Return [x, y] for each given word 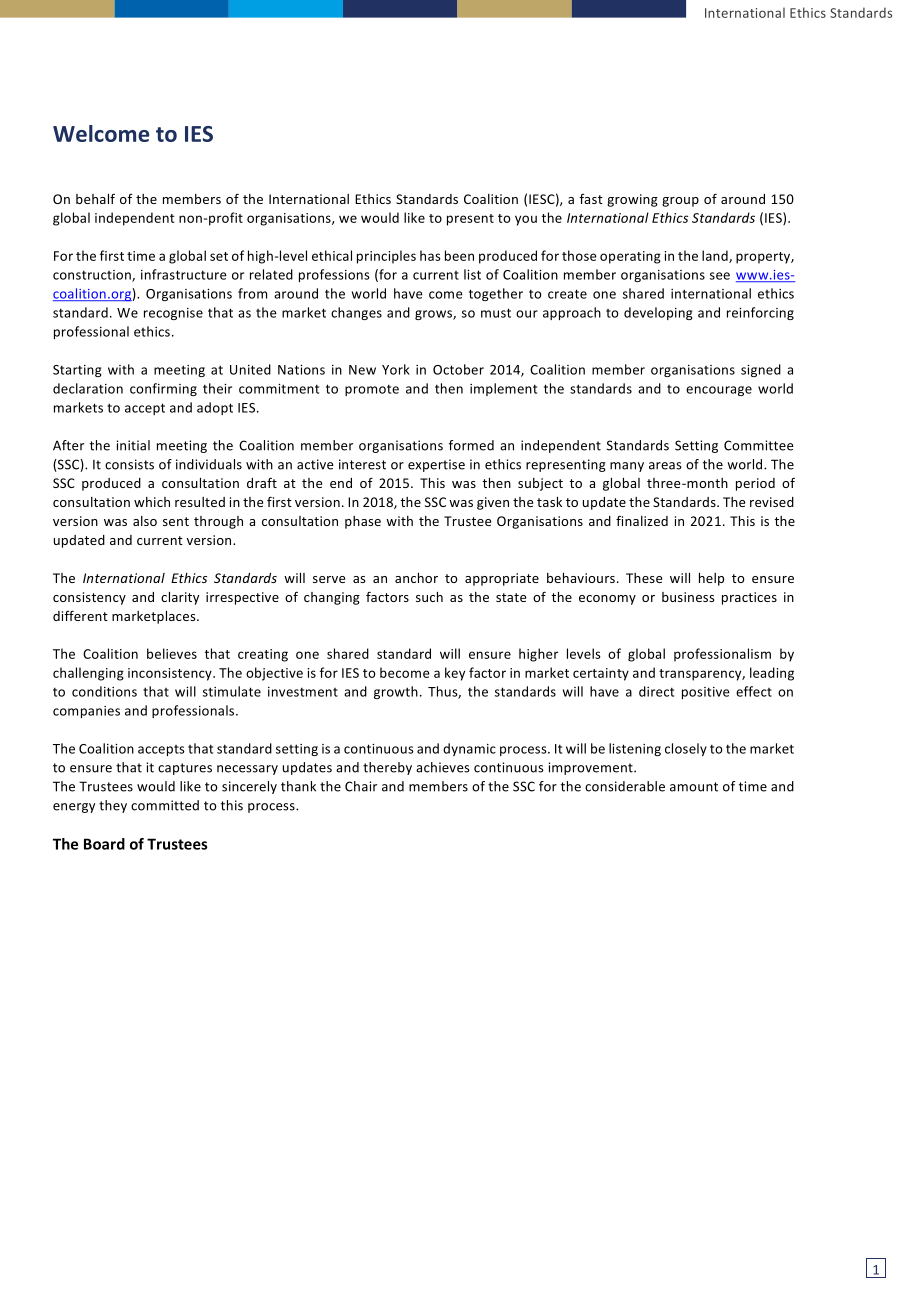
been [459, 255]
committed [165, 805]
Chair [361, 786]
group [680, 202]
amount [694, 787]
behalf [95, 198]
